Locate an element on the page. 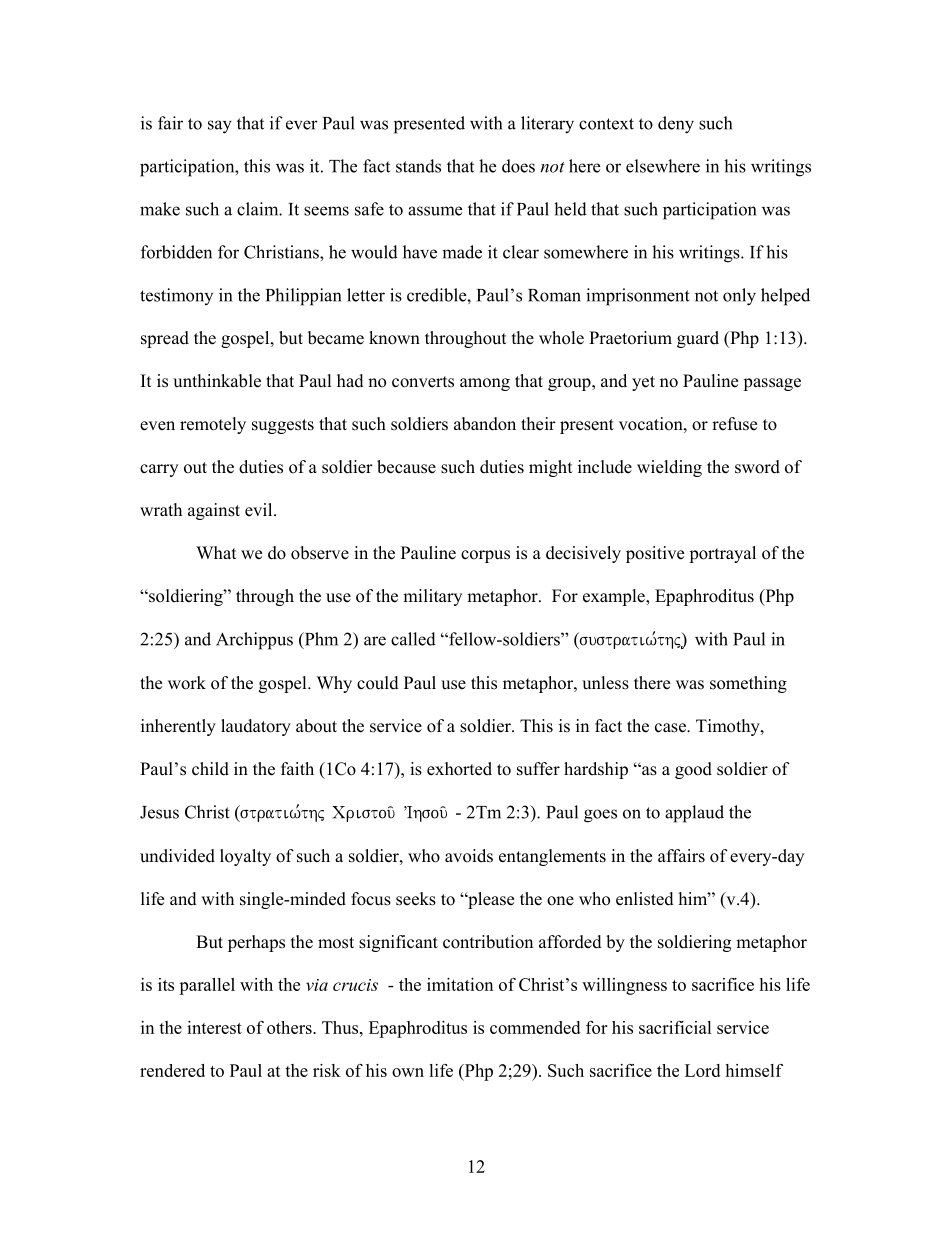 This image has width=952, height=1233. say is located at coordinates (220, 127).
